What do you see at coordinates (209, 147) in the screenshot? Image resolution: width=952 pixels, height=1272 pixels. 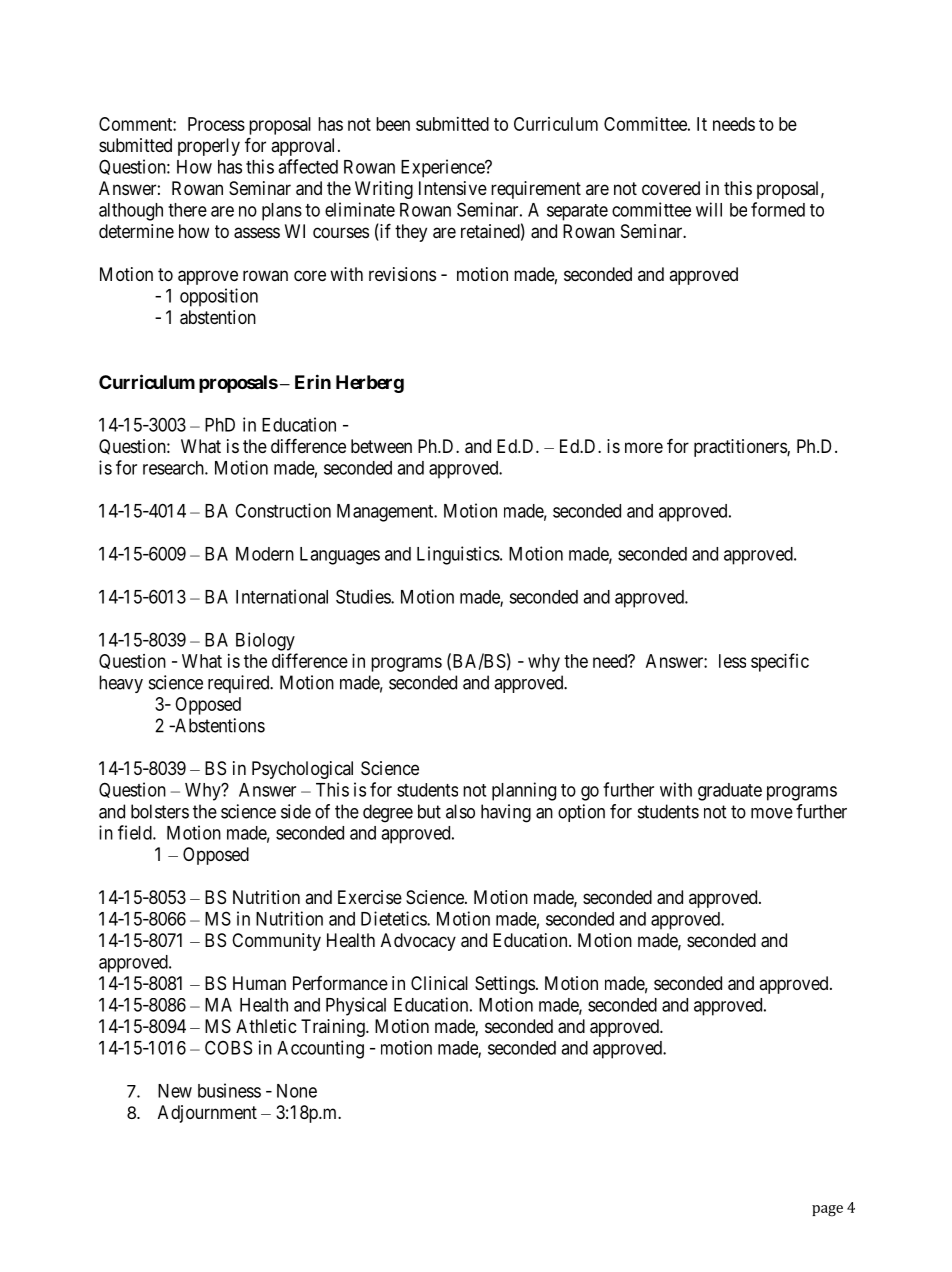 I see `properly` at bounding box center [209, 147].
